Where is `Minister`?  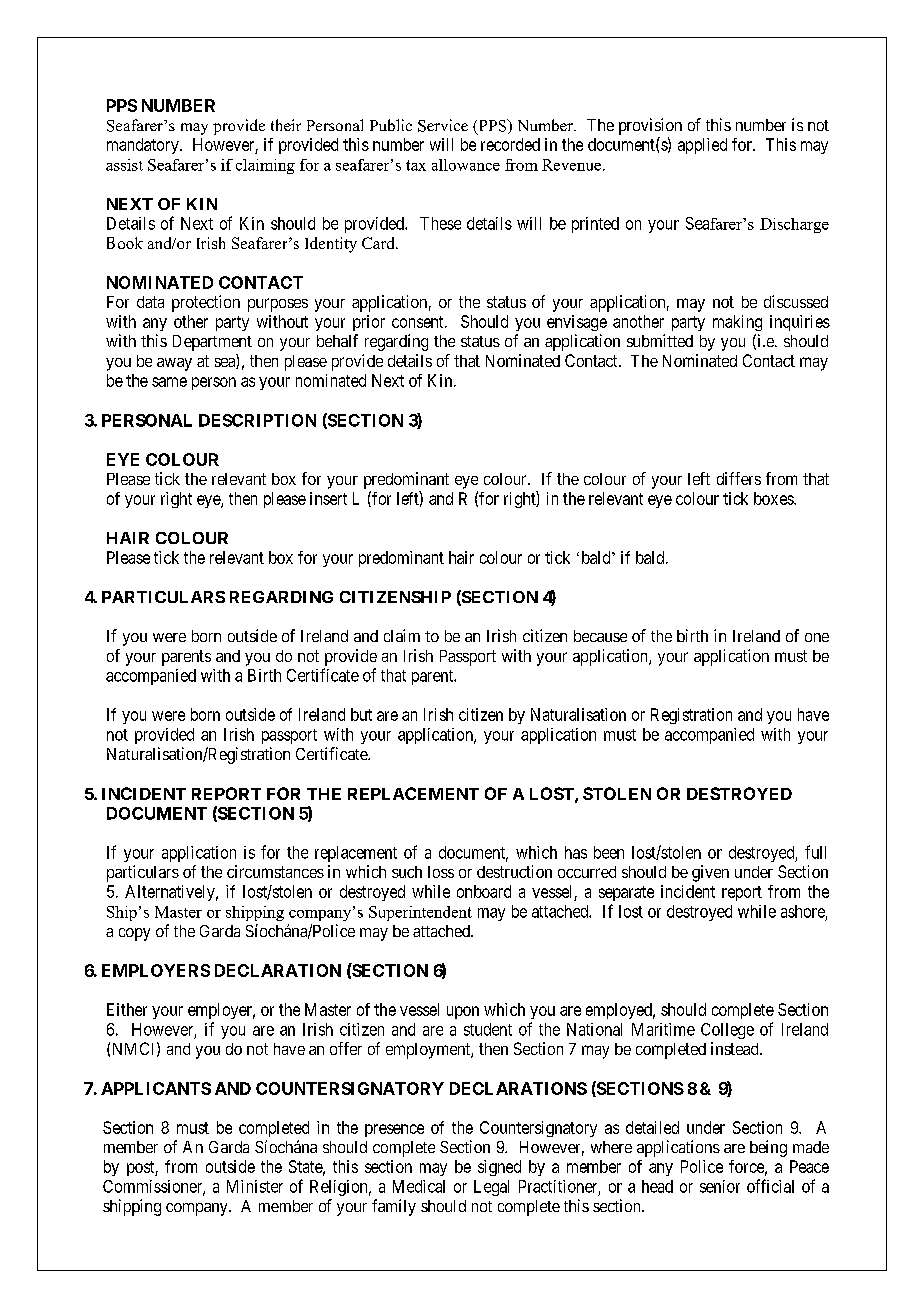
Minister is located at coordinates (255, 1186).
